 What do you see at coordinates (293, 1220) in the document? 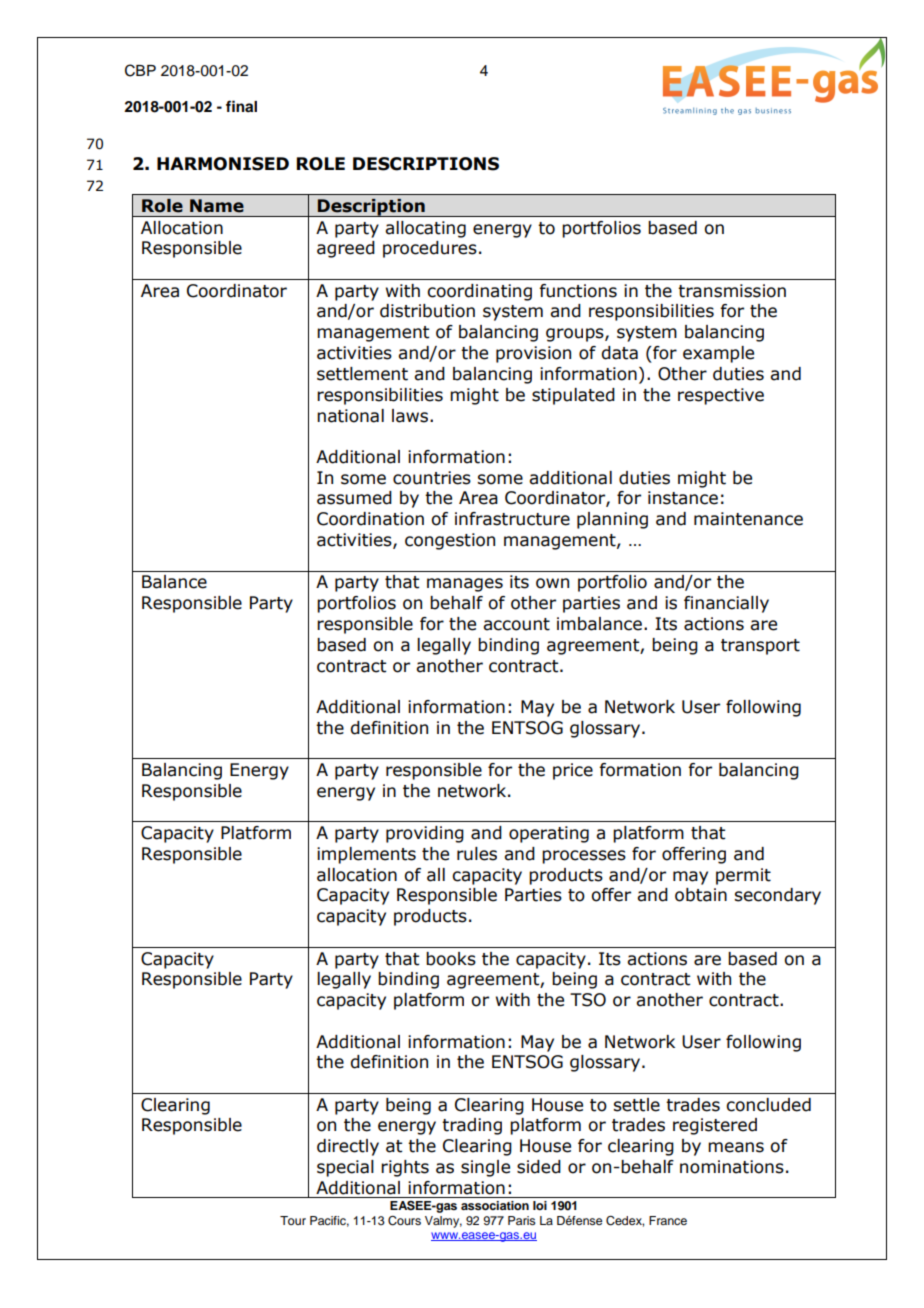
I see `Tour` at bounding box center [293, 1220].
